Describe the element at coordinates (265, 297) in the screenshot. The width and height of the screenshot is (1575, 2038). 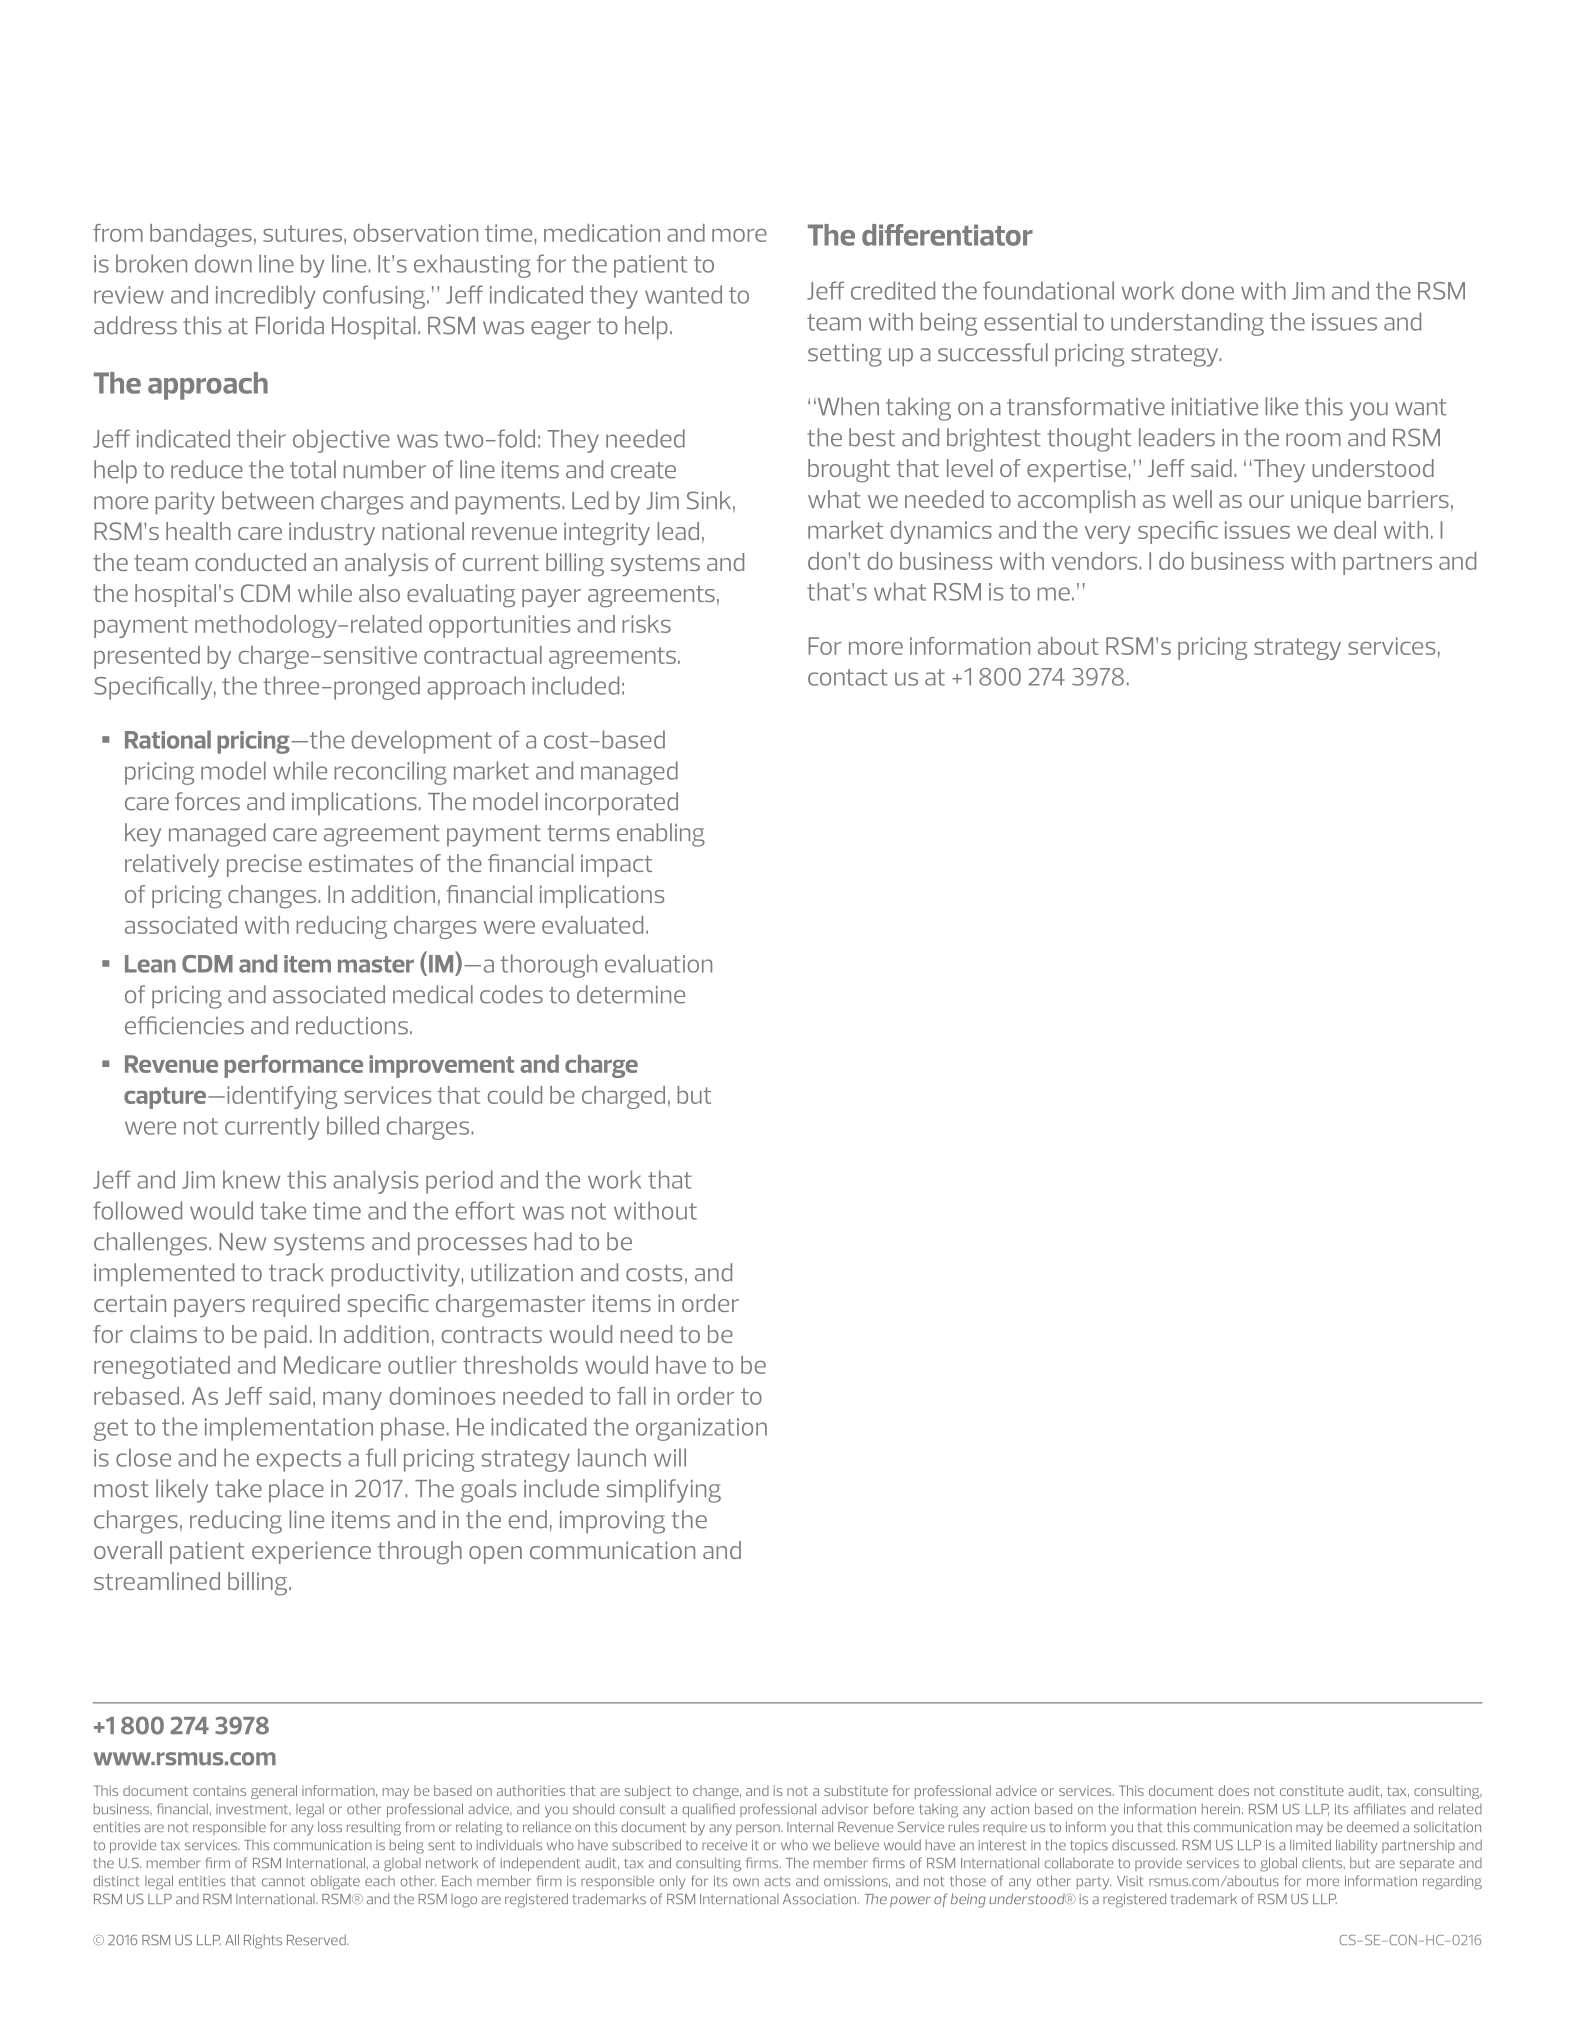
I see `incredibly` at that location.
